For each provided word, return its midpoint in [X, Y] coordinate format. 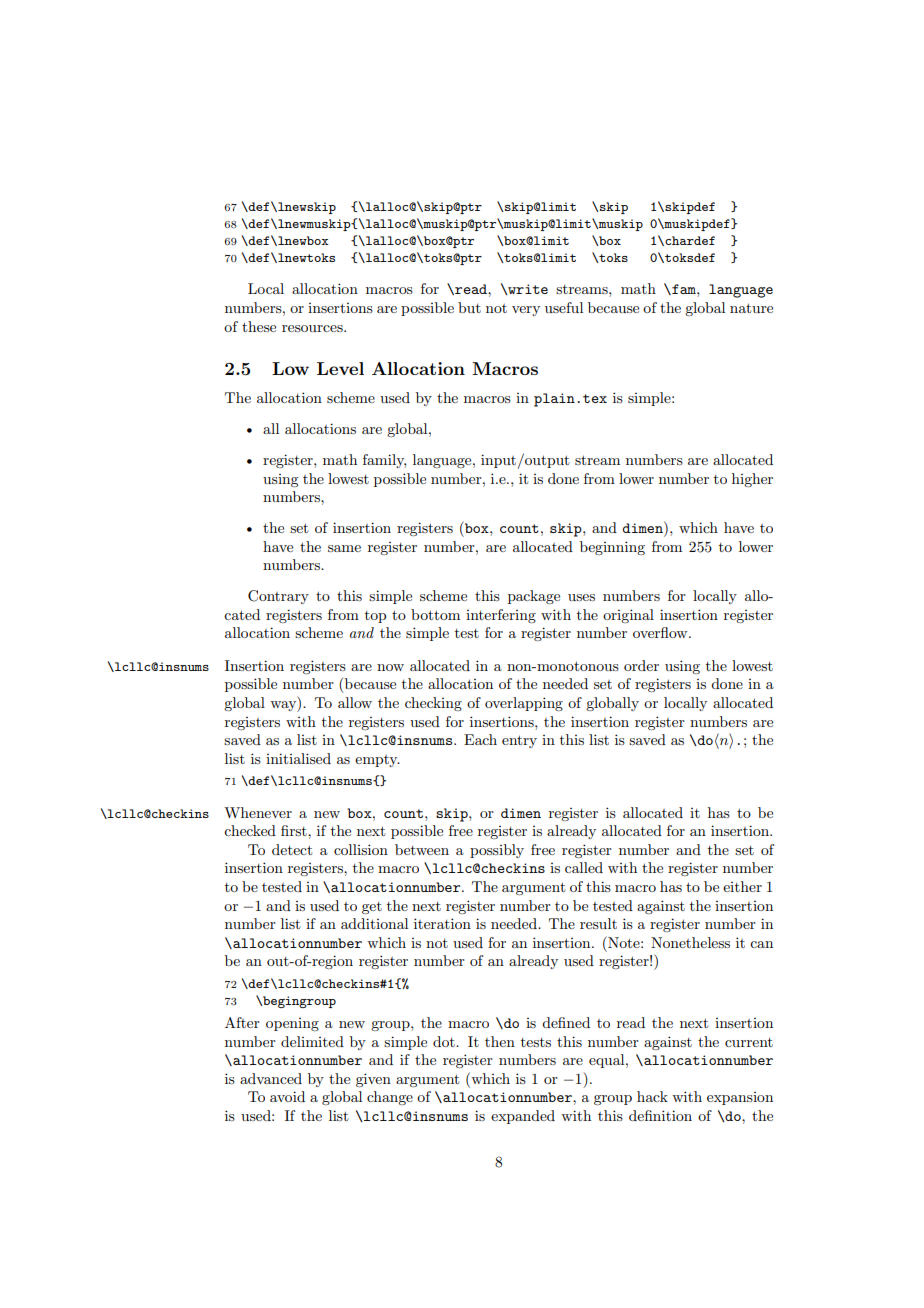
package [534, 597]
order [641, 665]
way [284, 706]
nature [751, 308]
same [344, 548]
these [259, 326]
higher [752, 480]
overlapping [524, 704]
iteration [442, 923]
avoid [287, 1096]
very [526, 311]
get [372, 908]
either [742, 886]
